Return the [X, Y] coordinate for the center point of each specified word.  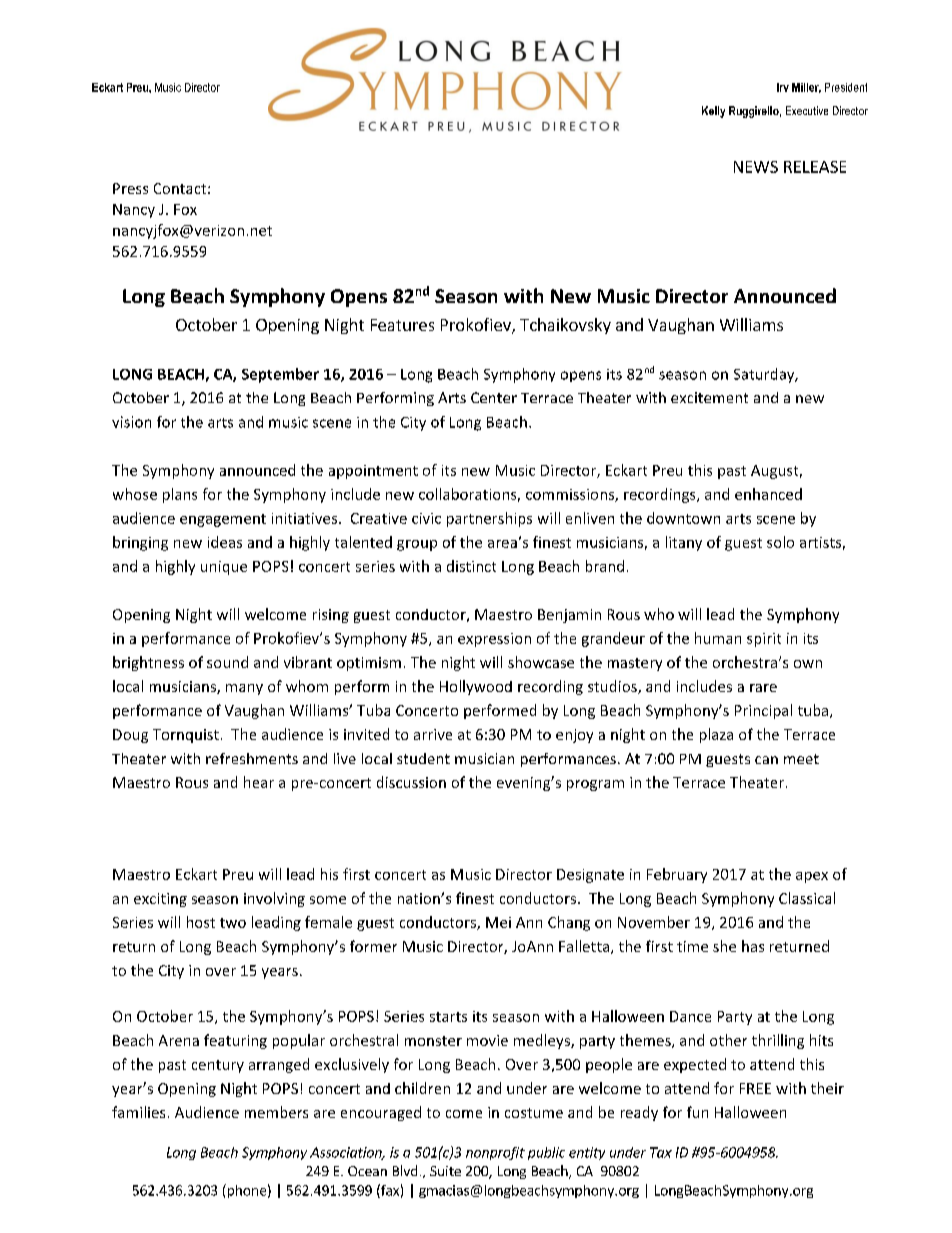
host [201, 922]
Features [402, 325]
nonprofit [495, 1153]
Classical [807, 898]
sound [227, 662]
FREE [755, 1088]
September [280, 375]
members [276, 1112]
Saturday [765, 375]
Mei [498, 922]
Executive [807, 110]
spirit [764, 640]
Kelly [713, 112]
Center [494, 397]
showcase [541, 662]
